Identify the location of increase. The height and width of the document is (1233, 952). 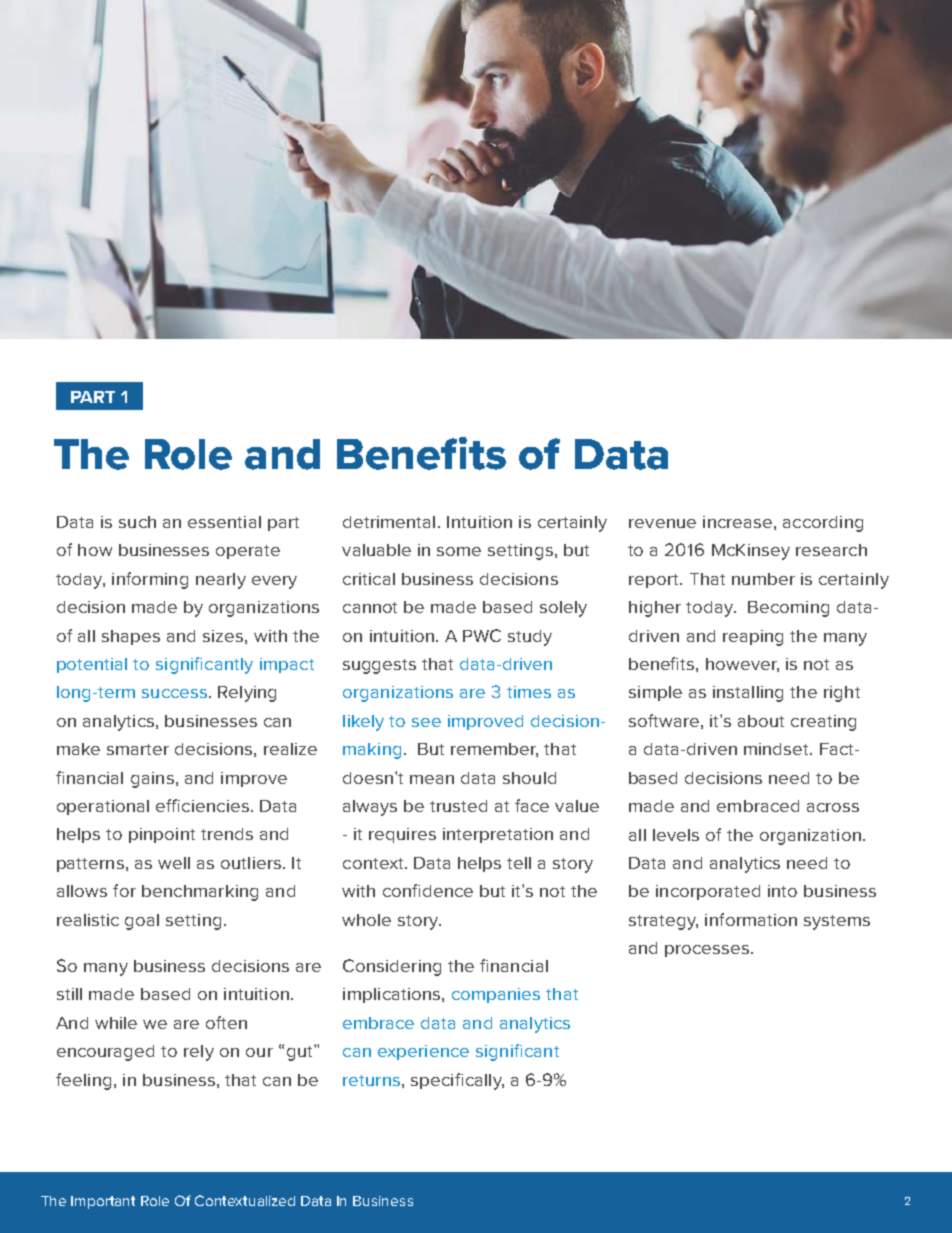
(737, 522).
